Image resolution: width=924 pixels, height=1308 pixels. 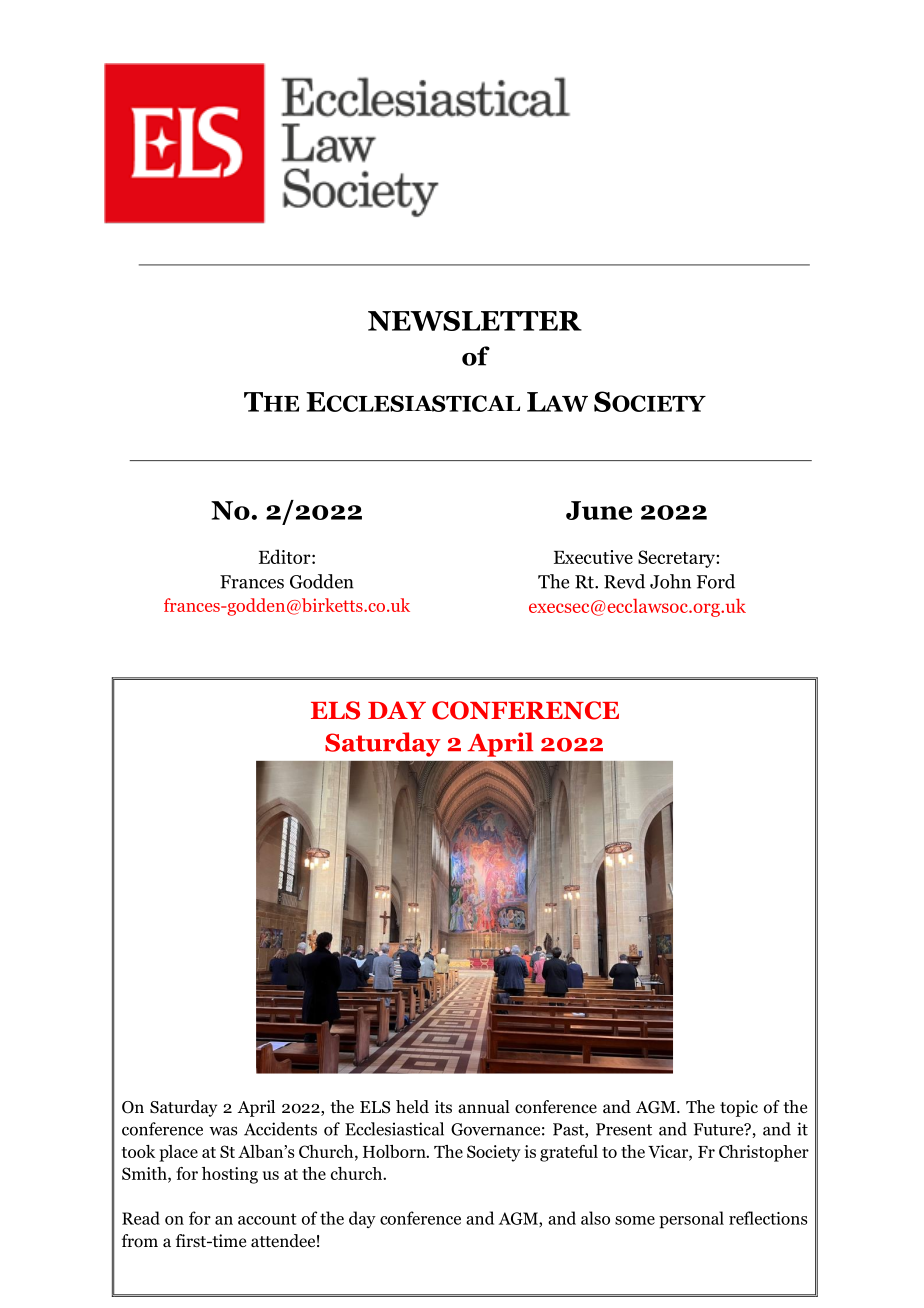 What do you see at coordinates (443, 1106) in the screenshot?
I see `its` at bounding box center [443, 1106].
